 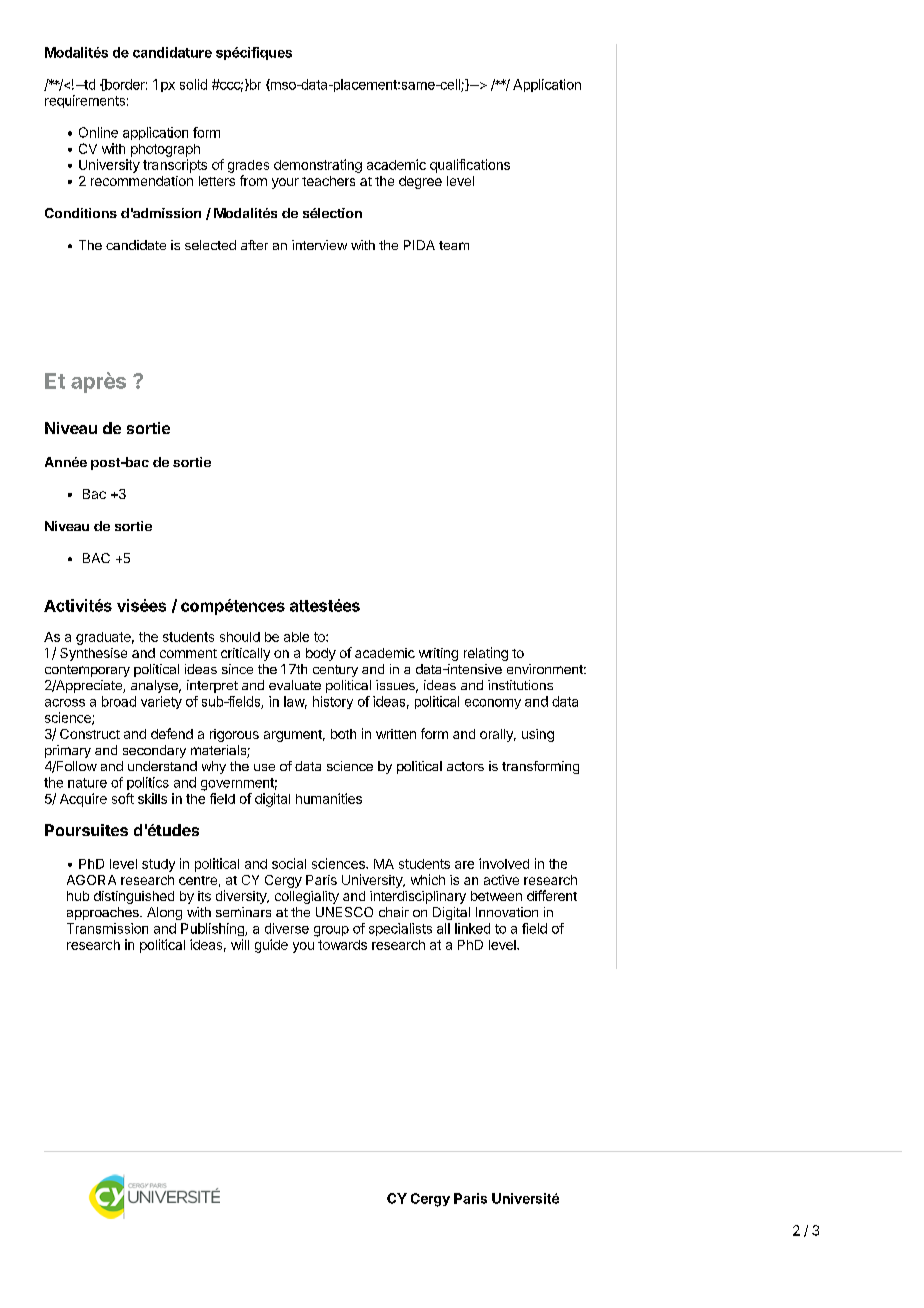 What do you see at coordinates (486, 654) in the screenshot?
I see `relating` at bounding box center [486, 654].
